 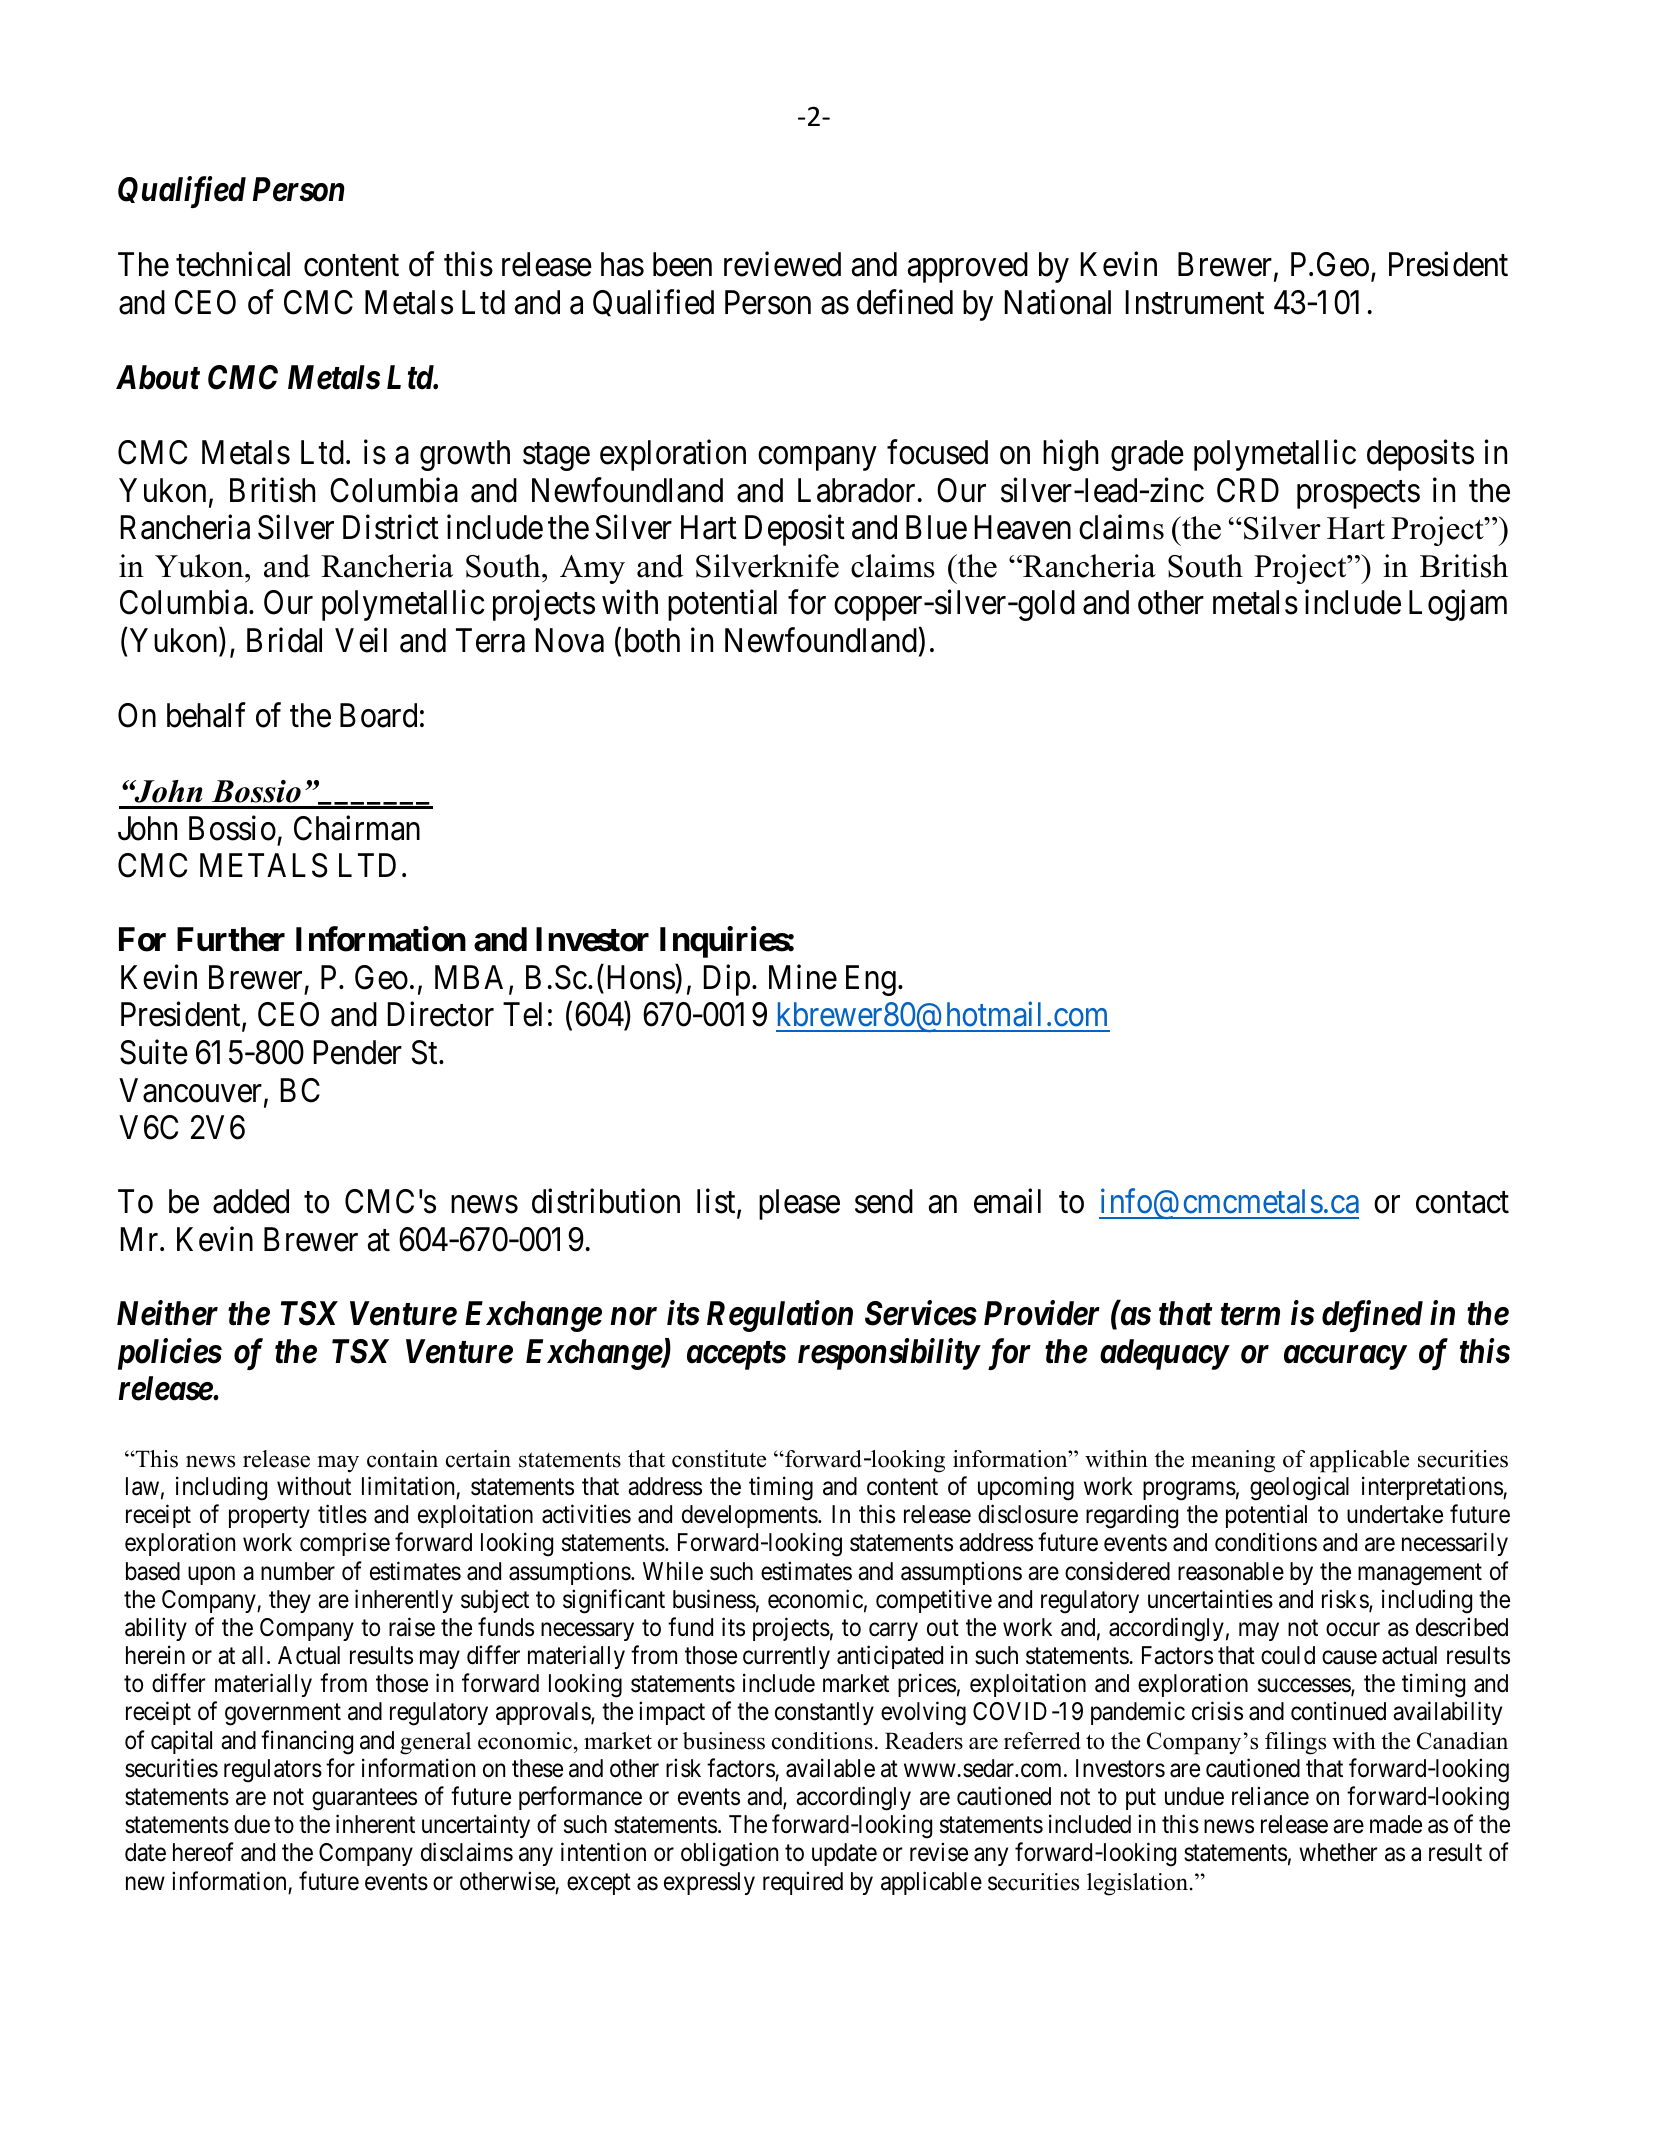 I want to click on both, so click(x=652, y=640).
